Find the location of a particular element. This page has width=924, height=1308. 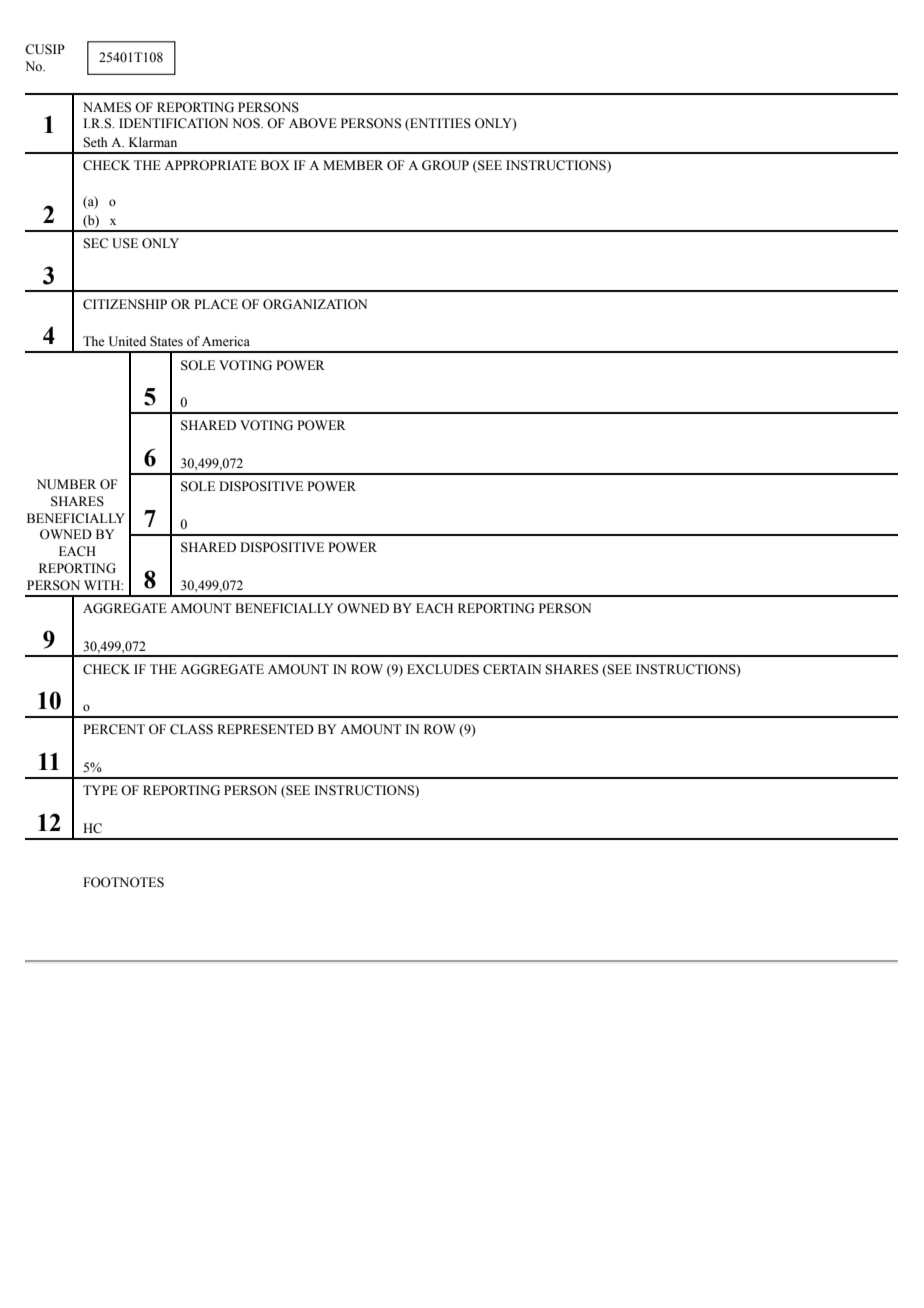

EXCLUDES is located at coordinates (443, 669).
